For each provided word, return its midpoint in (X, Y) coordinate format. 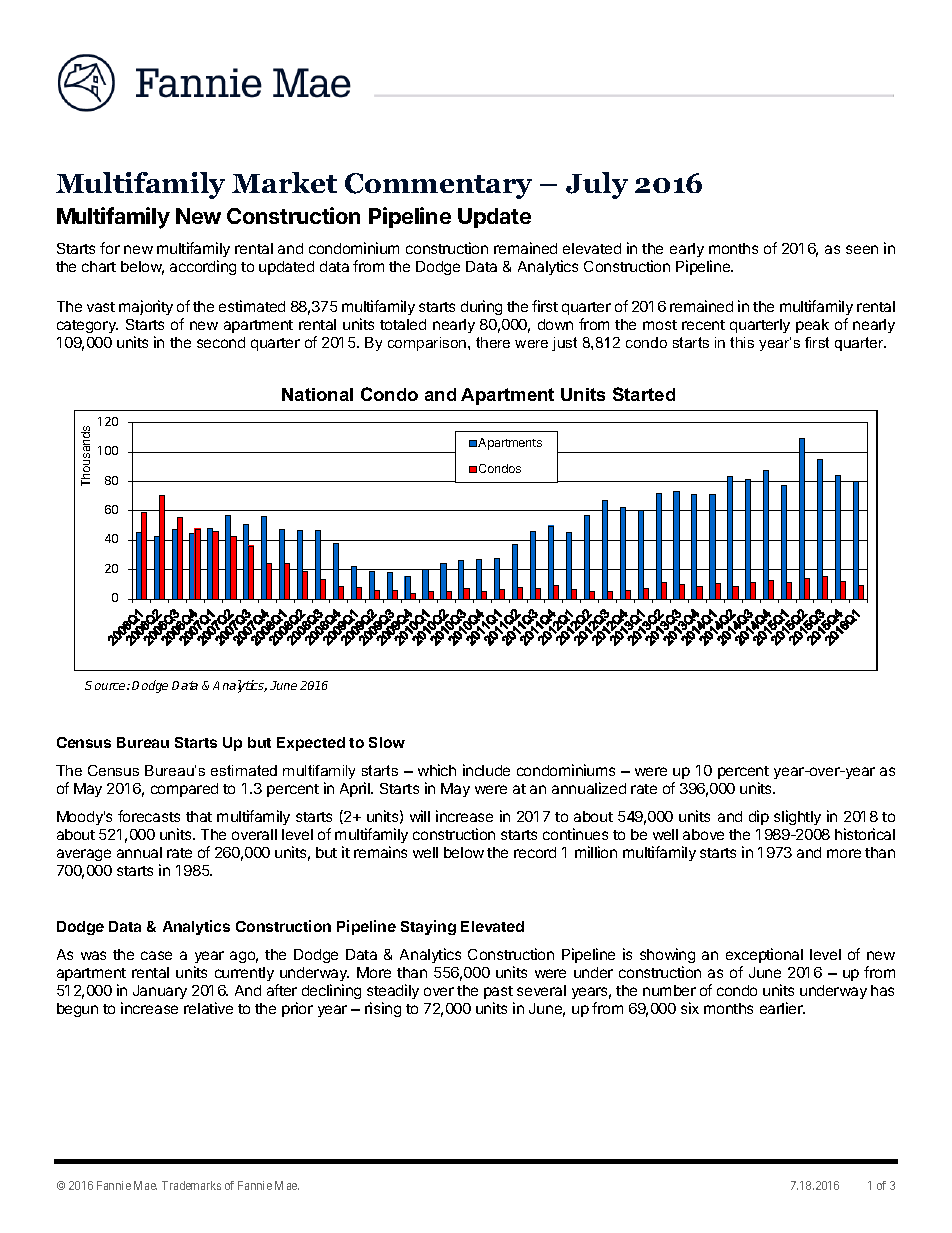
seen (862, 249)
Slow (387, 742)
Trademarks (191, 1185)
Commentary (438, 186)
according (203, 267)
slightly (797, 817)
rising (383, 1009)
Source (106, 685)
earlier (782, 1008)
